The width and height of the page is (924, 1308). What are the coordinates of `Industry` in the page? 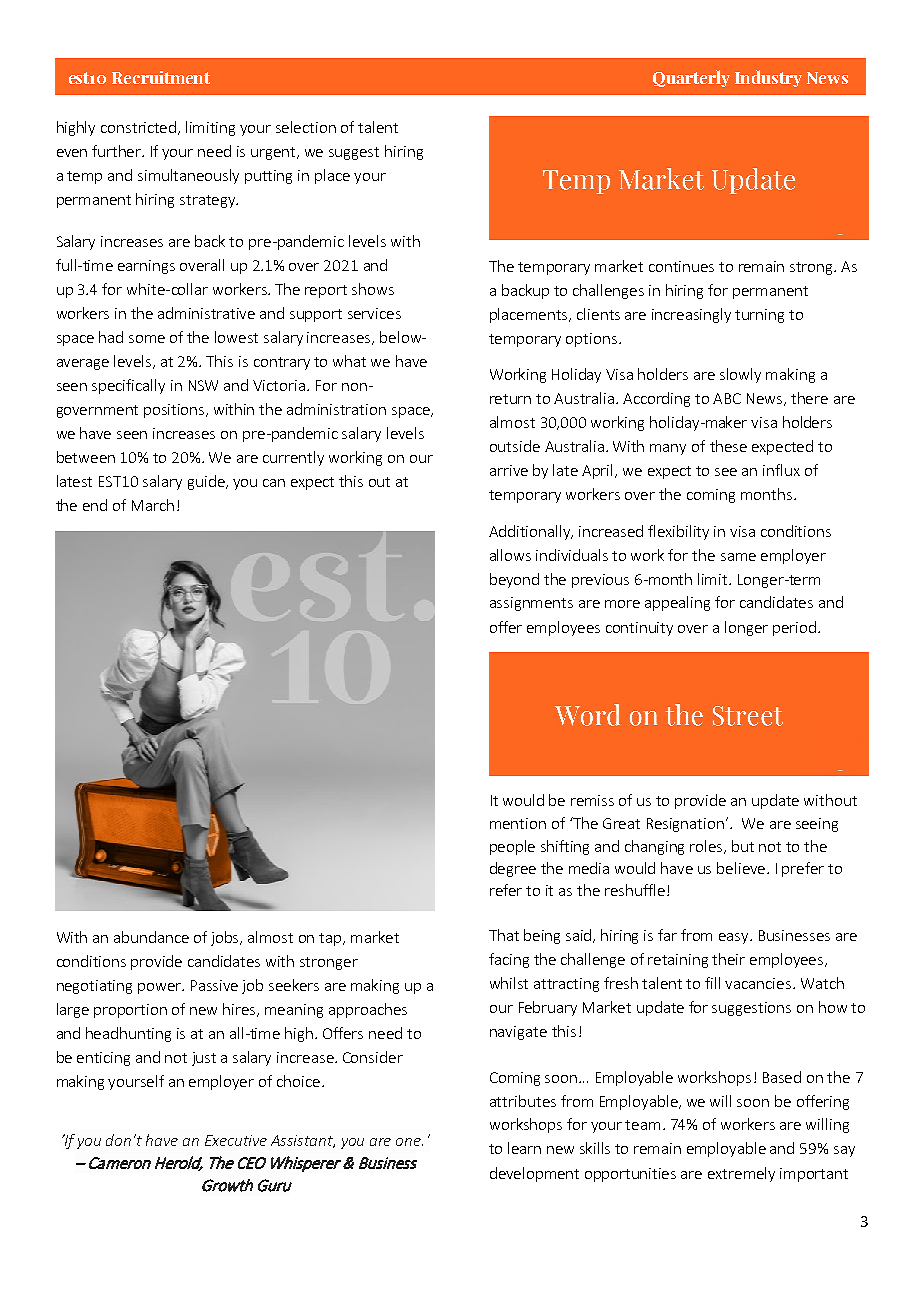 It's located at (768, 78).
